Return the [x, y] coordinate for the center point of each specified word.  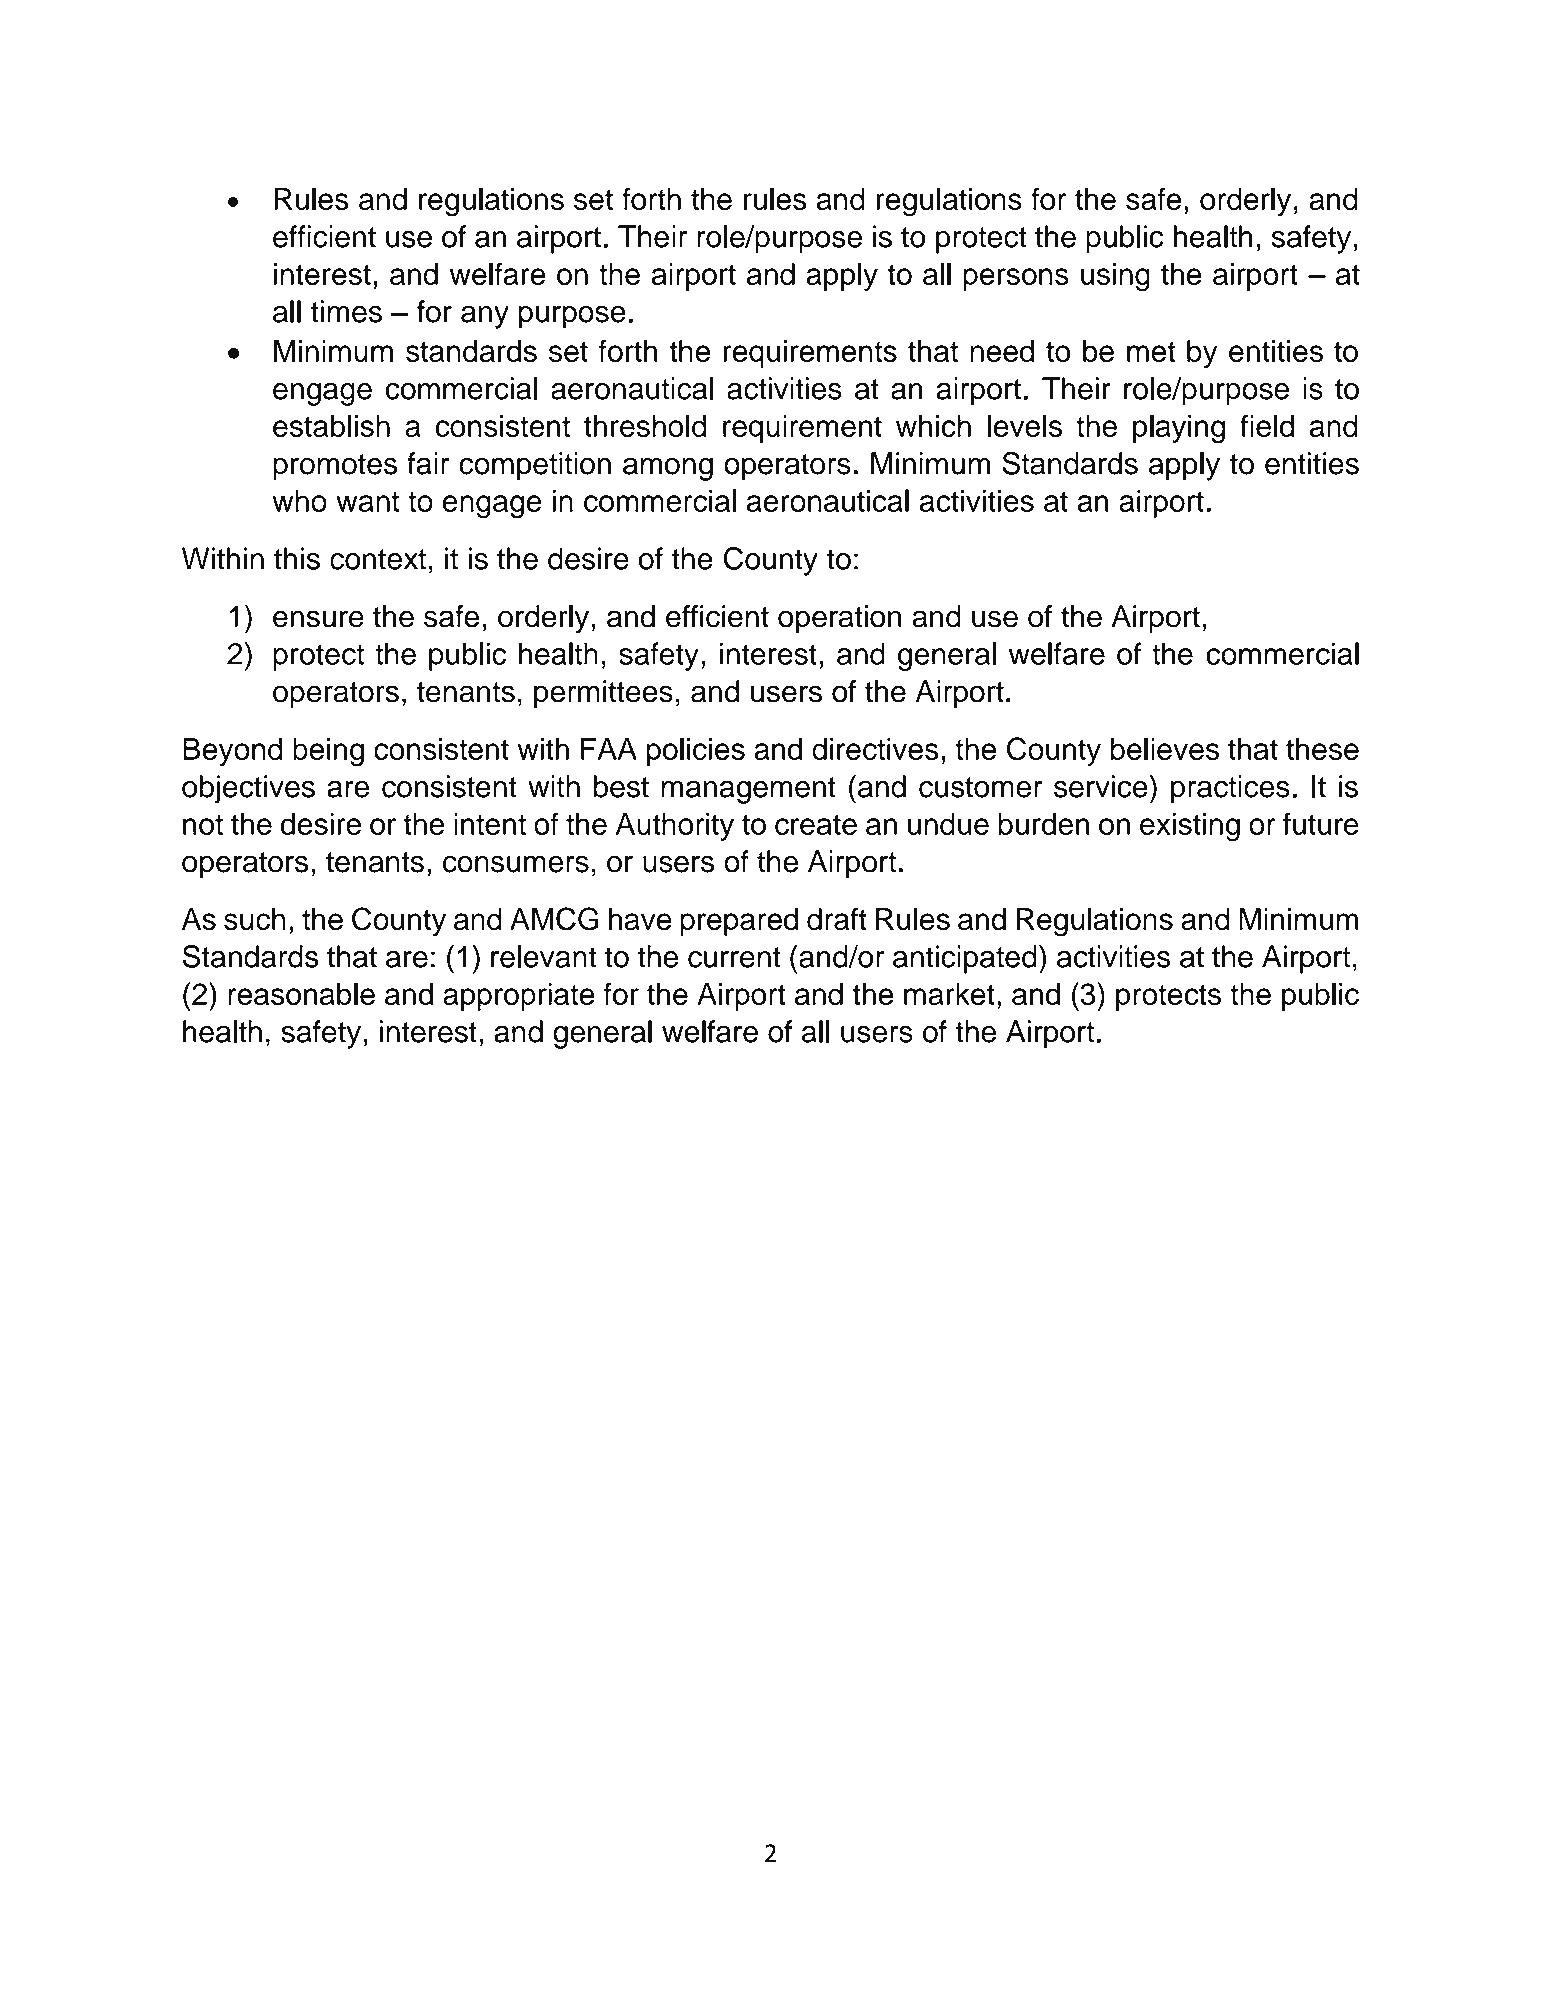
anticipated [965, 959]
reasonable [301, 994]
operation [839, 619]
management [748, 790]
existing [1190, 827]
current [734, 957]
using [1115, 277]
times [346, 311]
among [668, 469]
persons [1016, 279]
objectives [248, 789]
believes [1164, 749]
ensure [318, 619]
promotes [335, 467]
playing [1179, 429]
